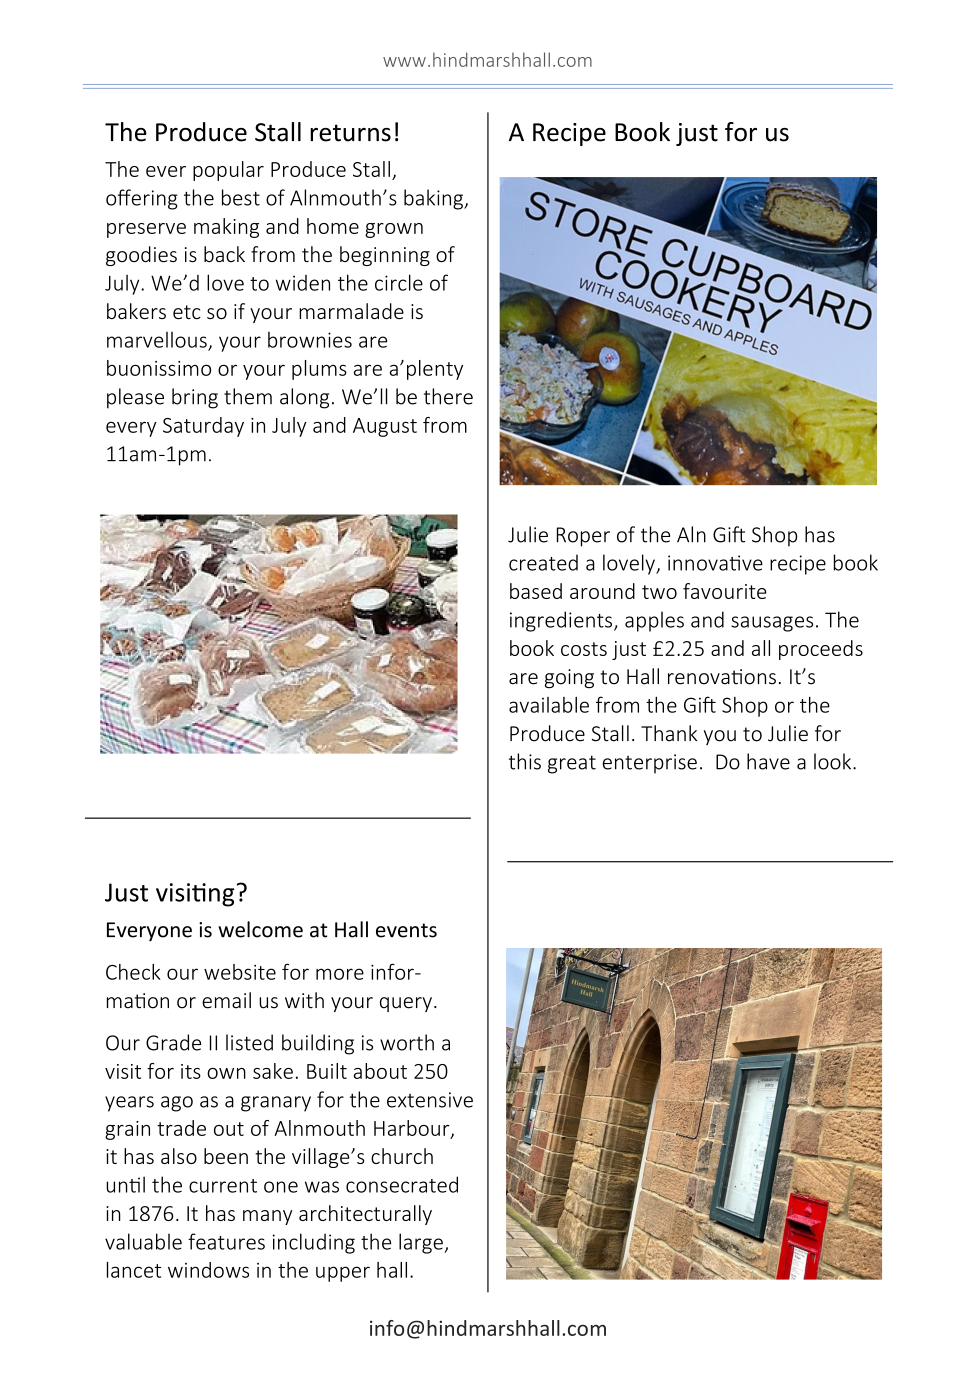 This document has width=977, height=1385. What do you see at coordinates (406, 930) in the document?
I see `events` at bounding box center [406, 930].
